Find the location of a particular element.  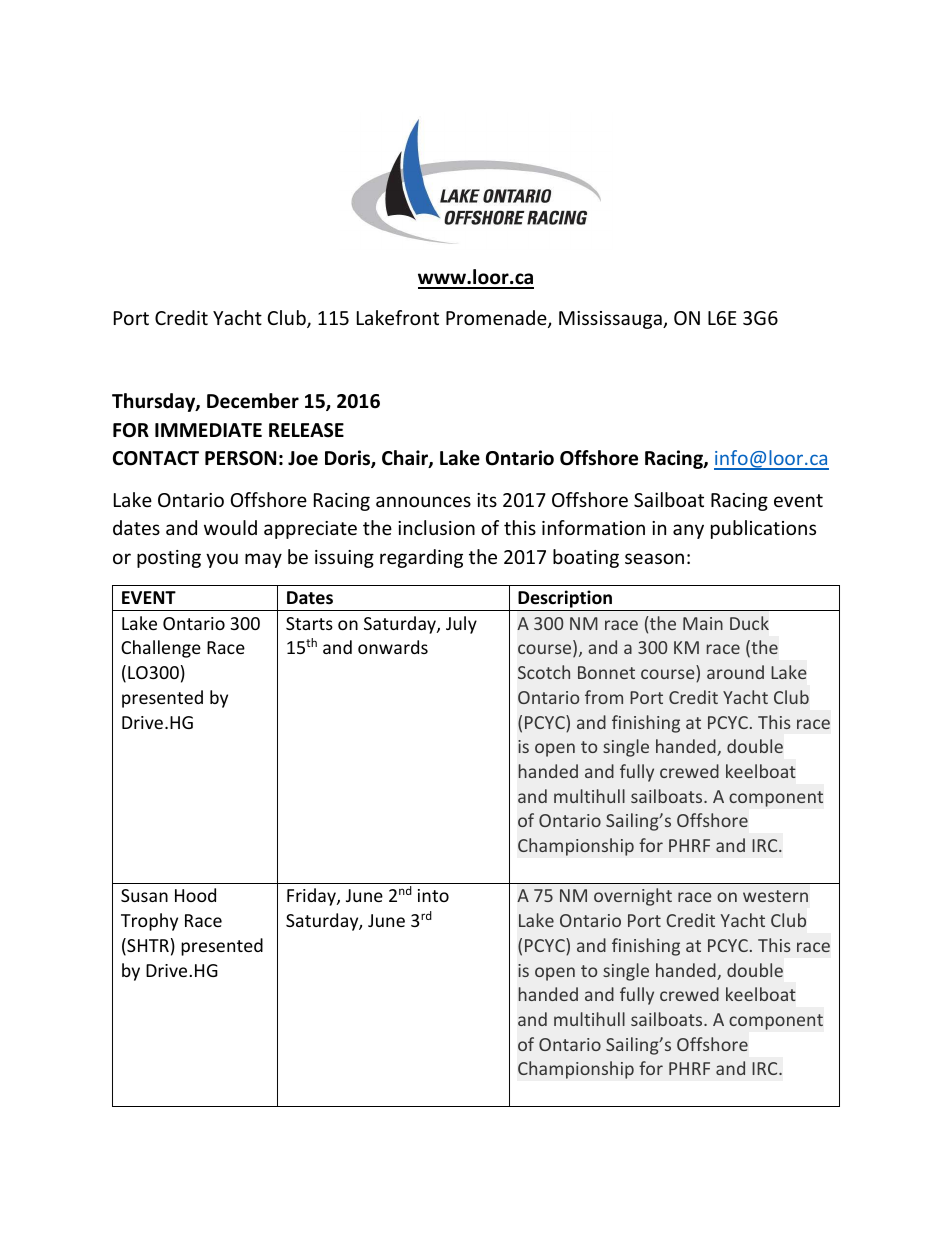

Main is located at coordinates (703, 623).
